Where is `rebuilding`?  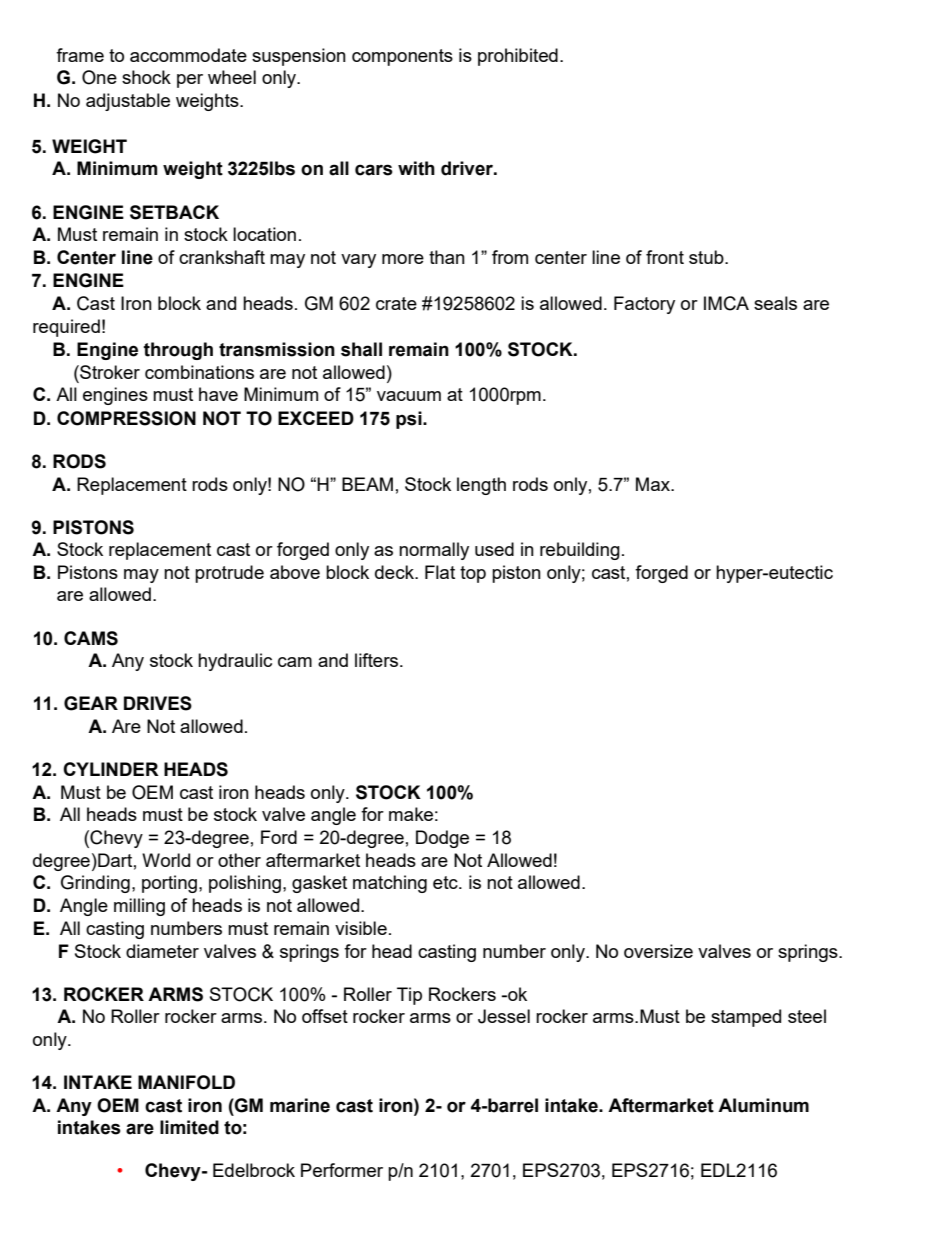 rebuilding is located at coordinates (580, 551).
